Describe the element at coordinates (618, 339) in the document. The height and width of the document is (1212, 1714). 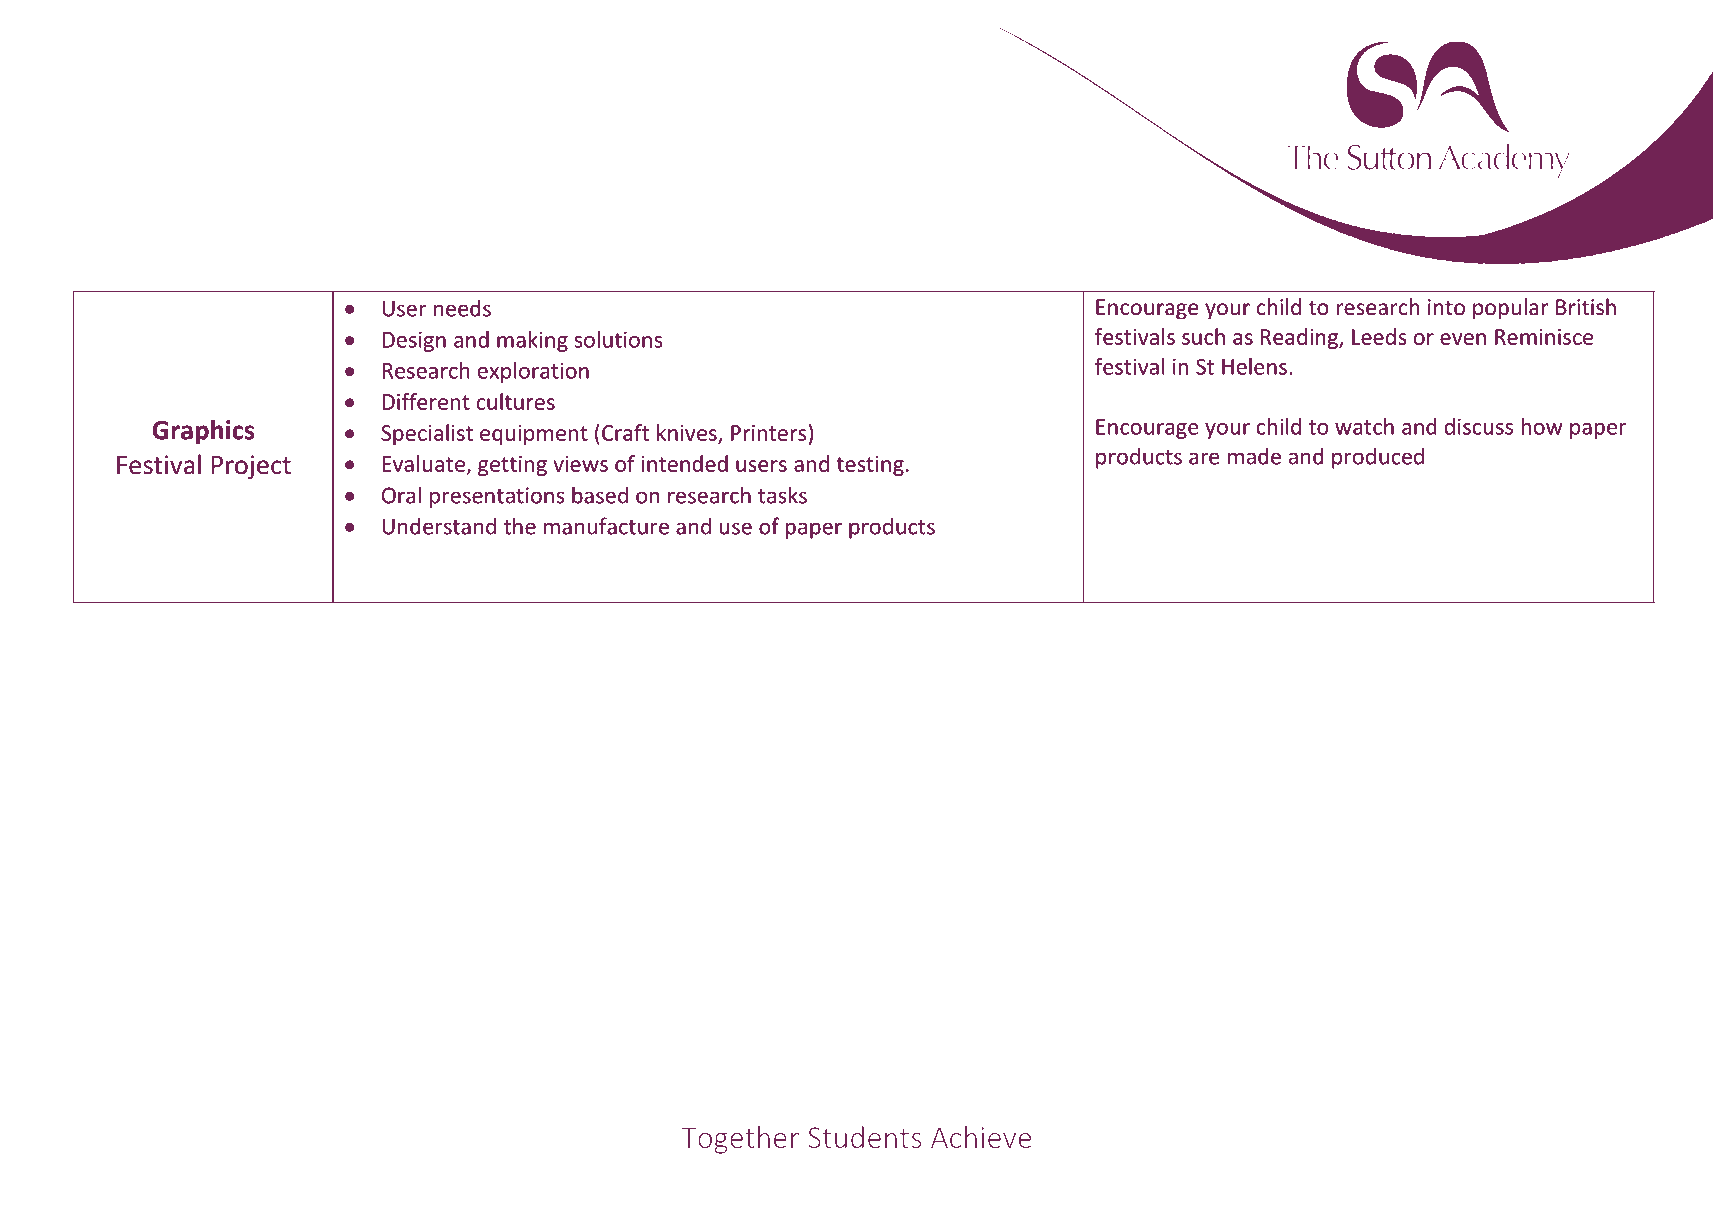
I see `solutions` at that location.
